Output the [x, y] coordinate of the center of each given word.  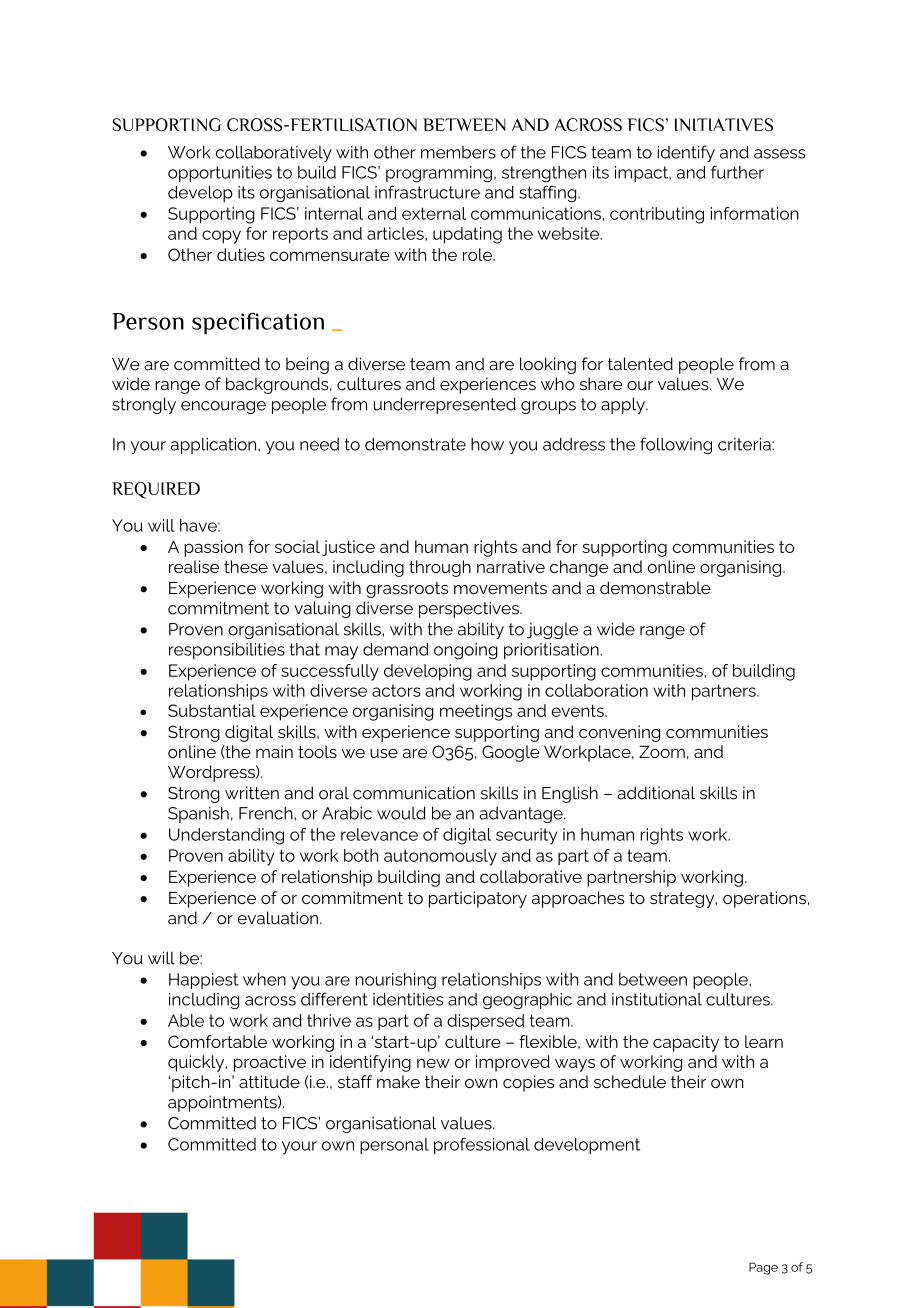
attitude [269, 1081]
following [676, 445]
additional [656, 793]
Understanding [226, 836]
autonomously [440, 857]
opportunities [220, 174]
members [458, 152]
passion [213, 548]
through [440, 568]
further [737, 172]
